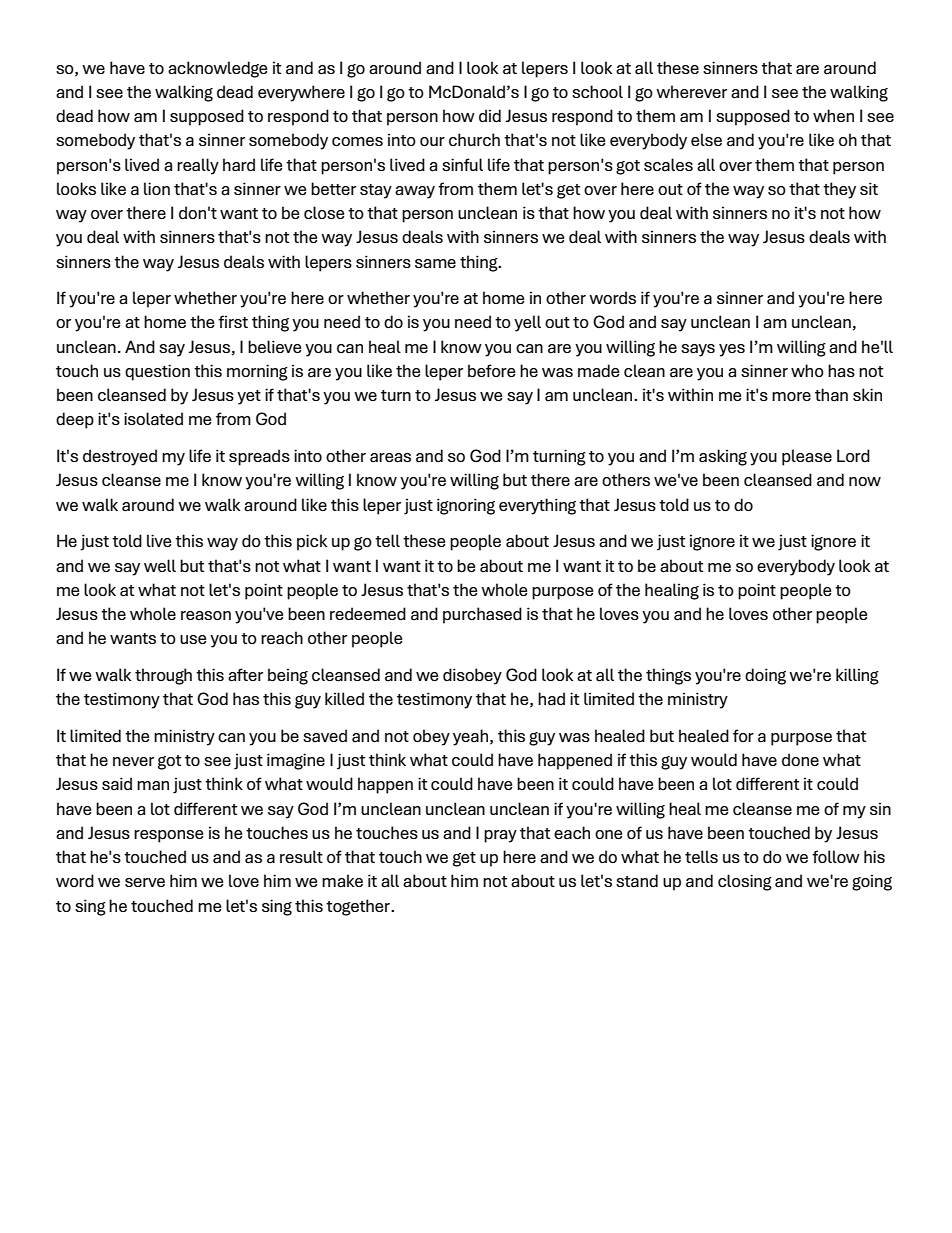 Image resolution: width=952 pixels, height=1233 pixels. Describe the element at coordinates (836, 856) in the page. I see `follow` at that location.
